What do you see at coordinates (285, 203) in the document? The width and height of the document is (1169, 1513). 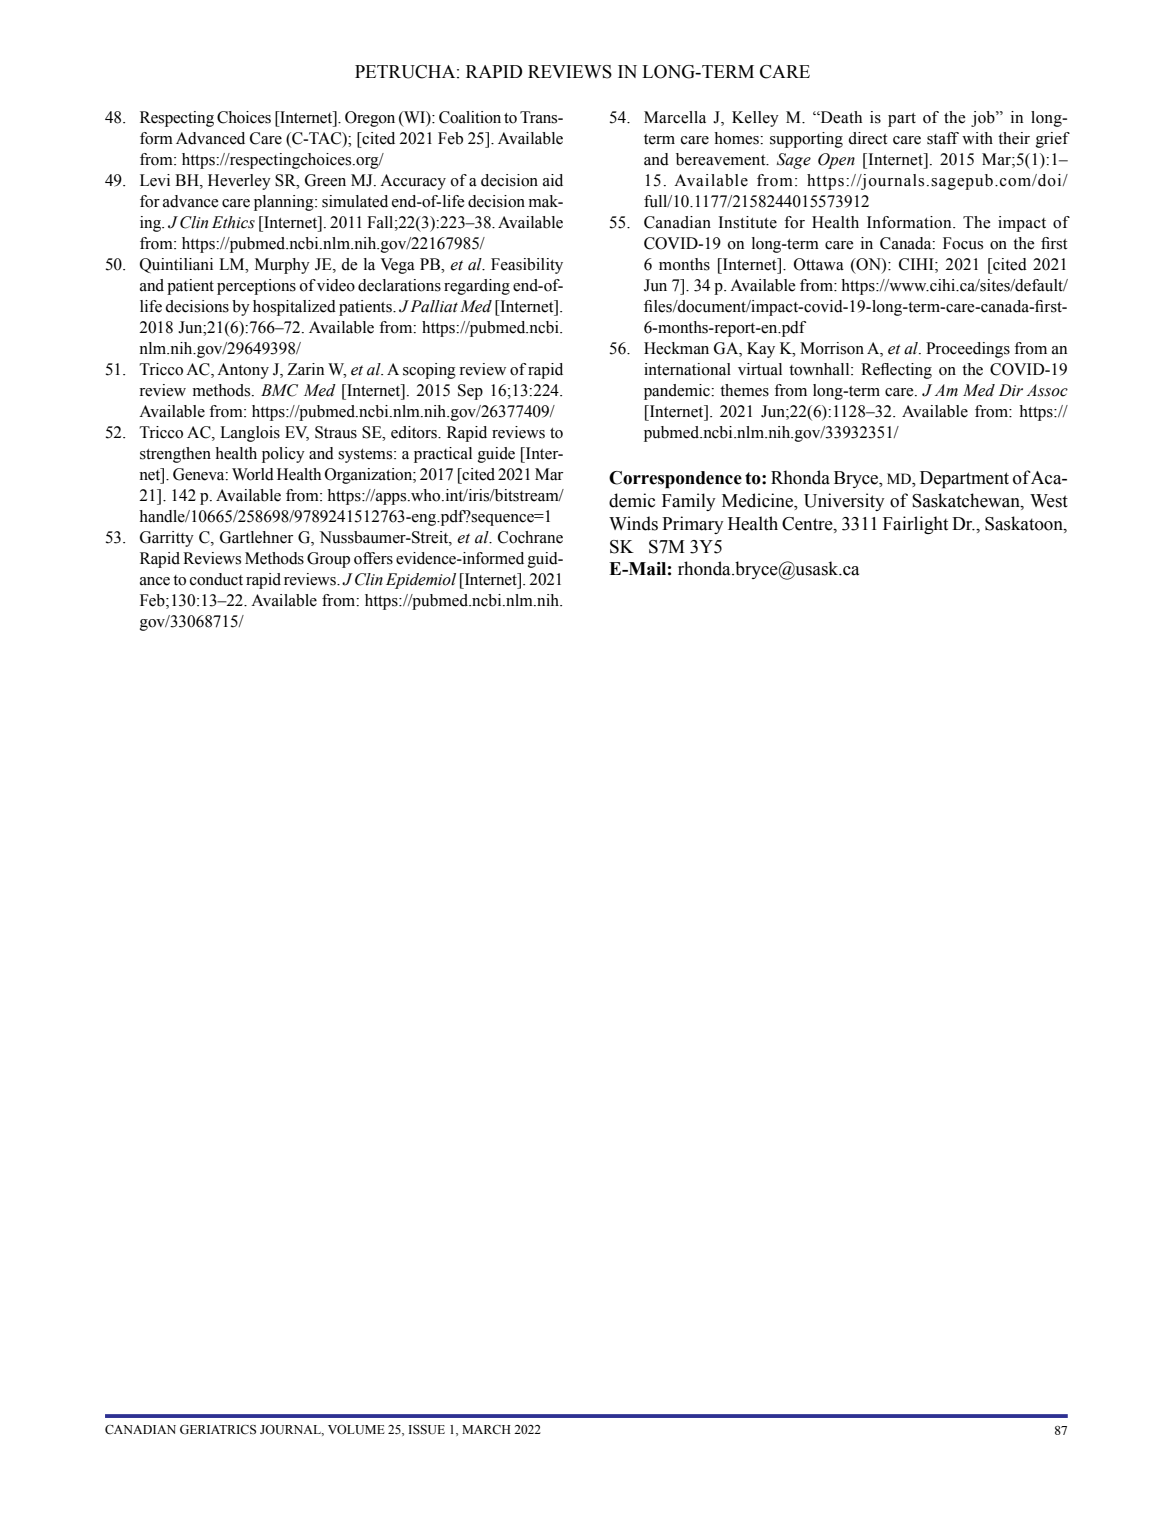 I see `planning` at bounding box center [285, 203].
